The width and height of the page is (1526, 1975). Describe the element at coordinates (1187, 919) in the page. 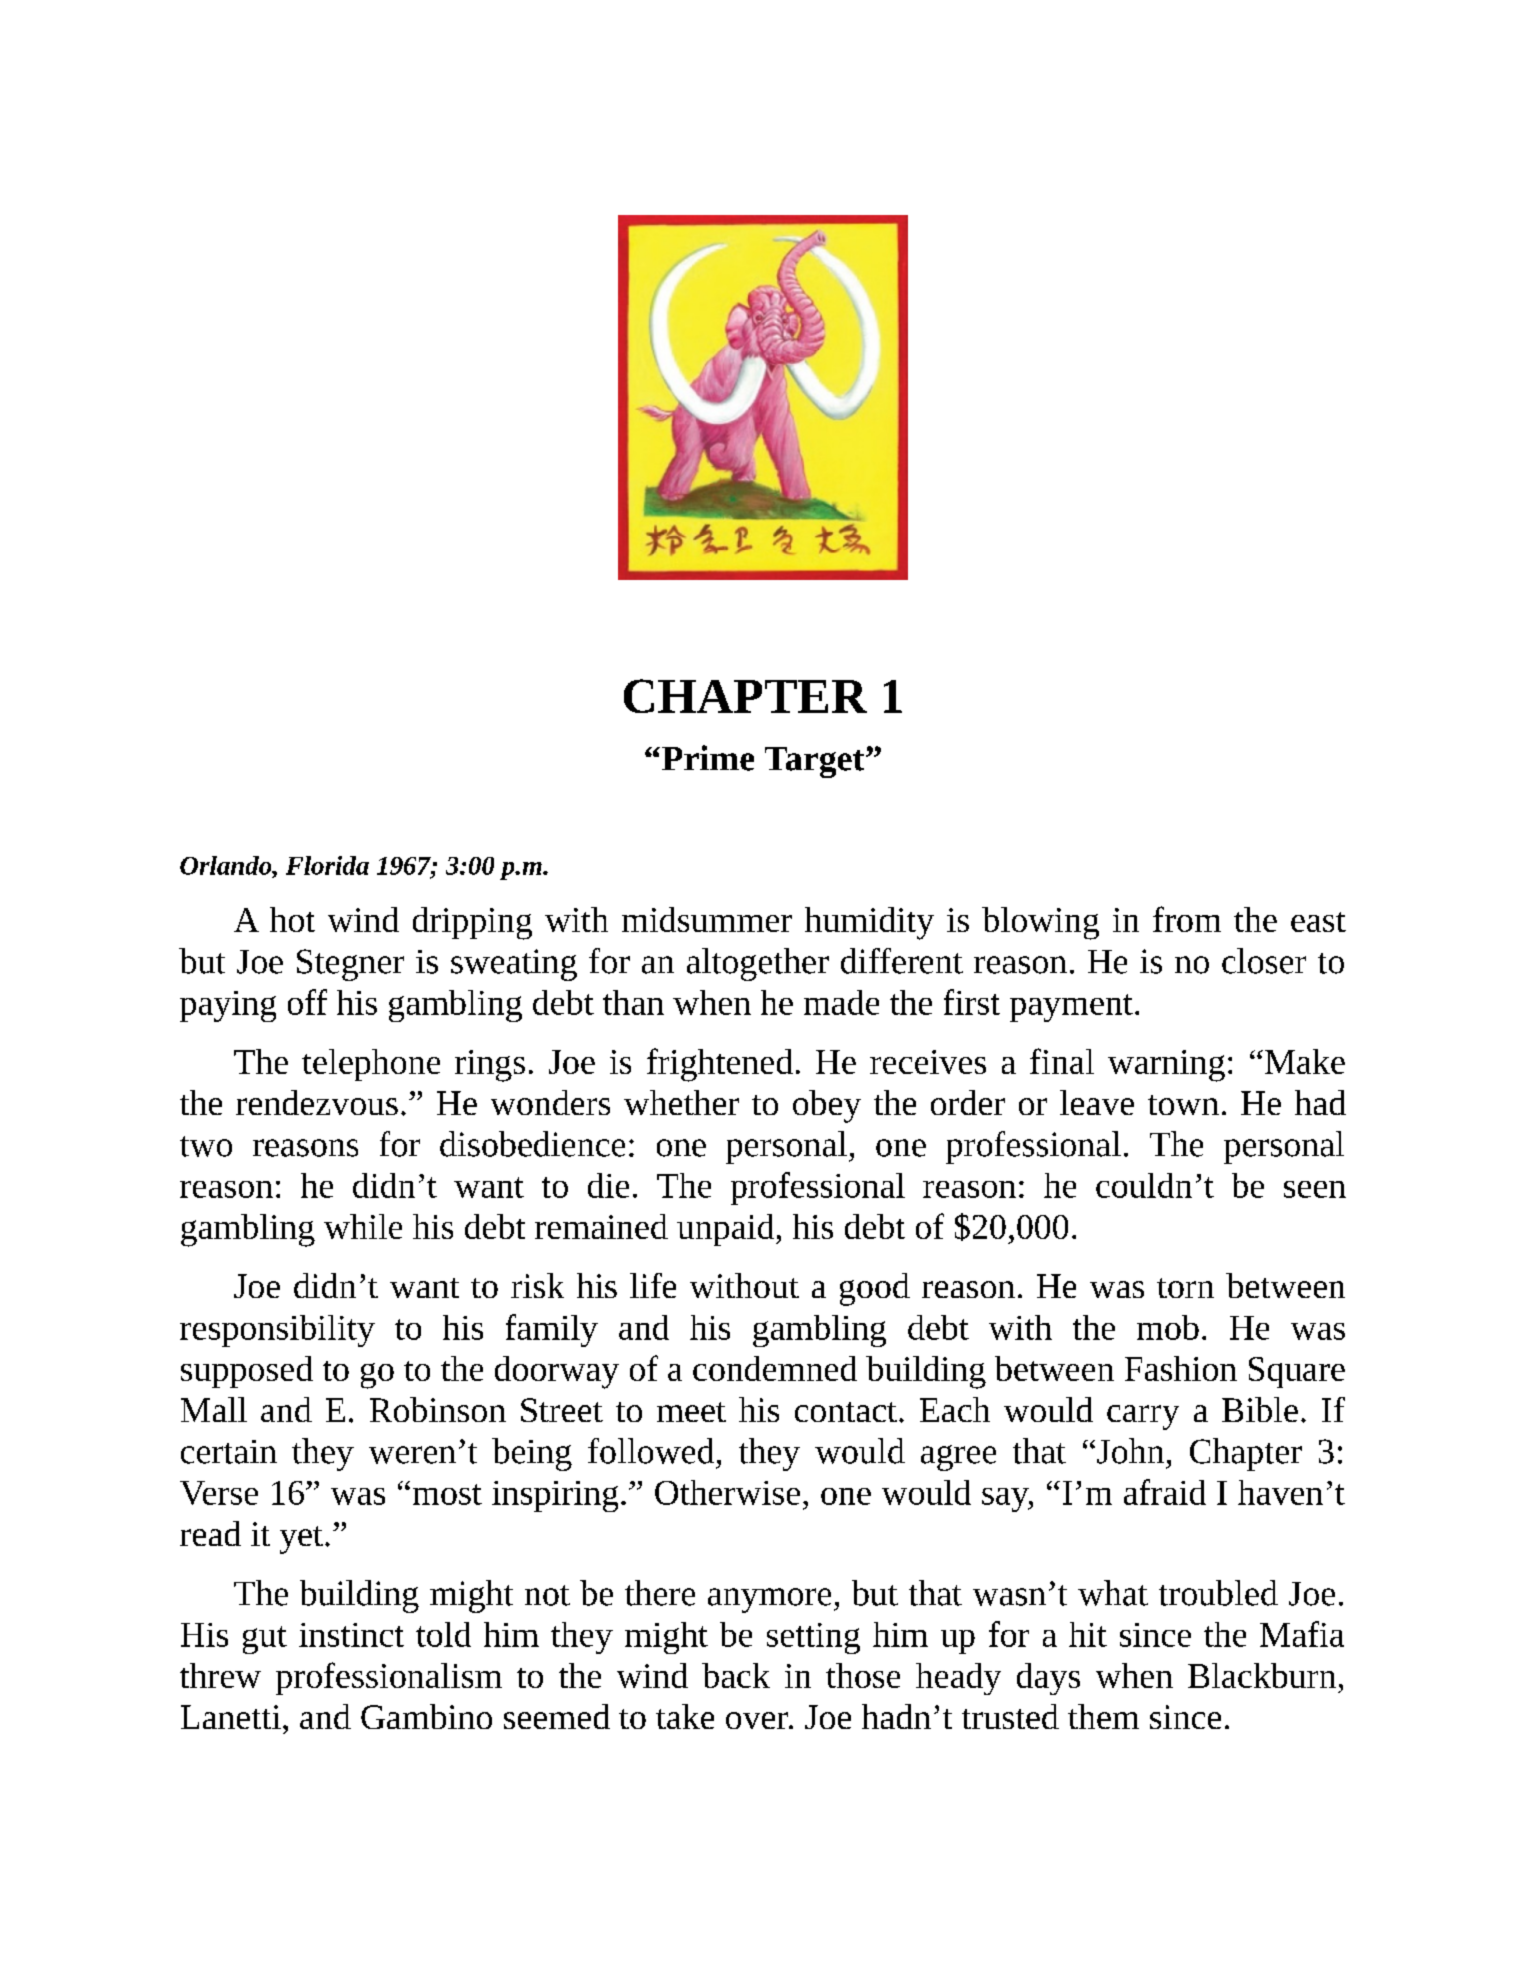

I see `from` at that location.
